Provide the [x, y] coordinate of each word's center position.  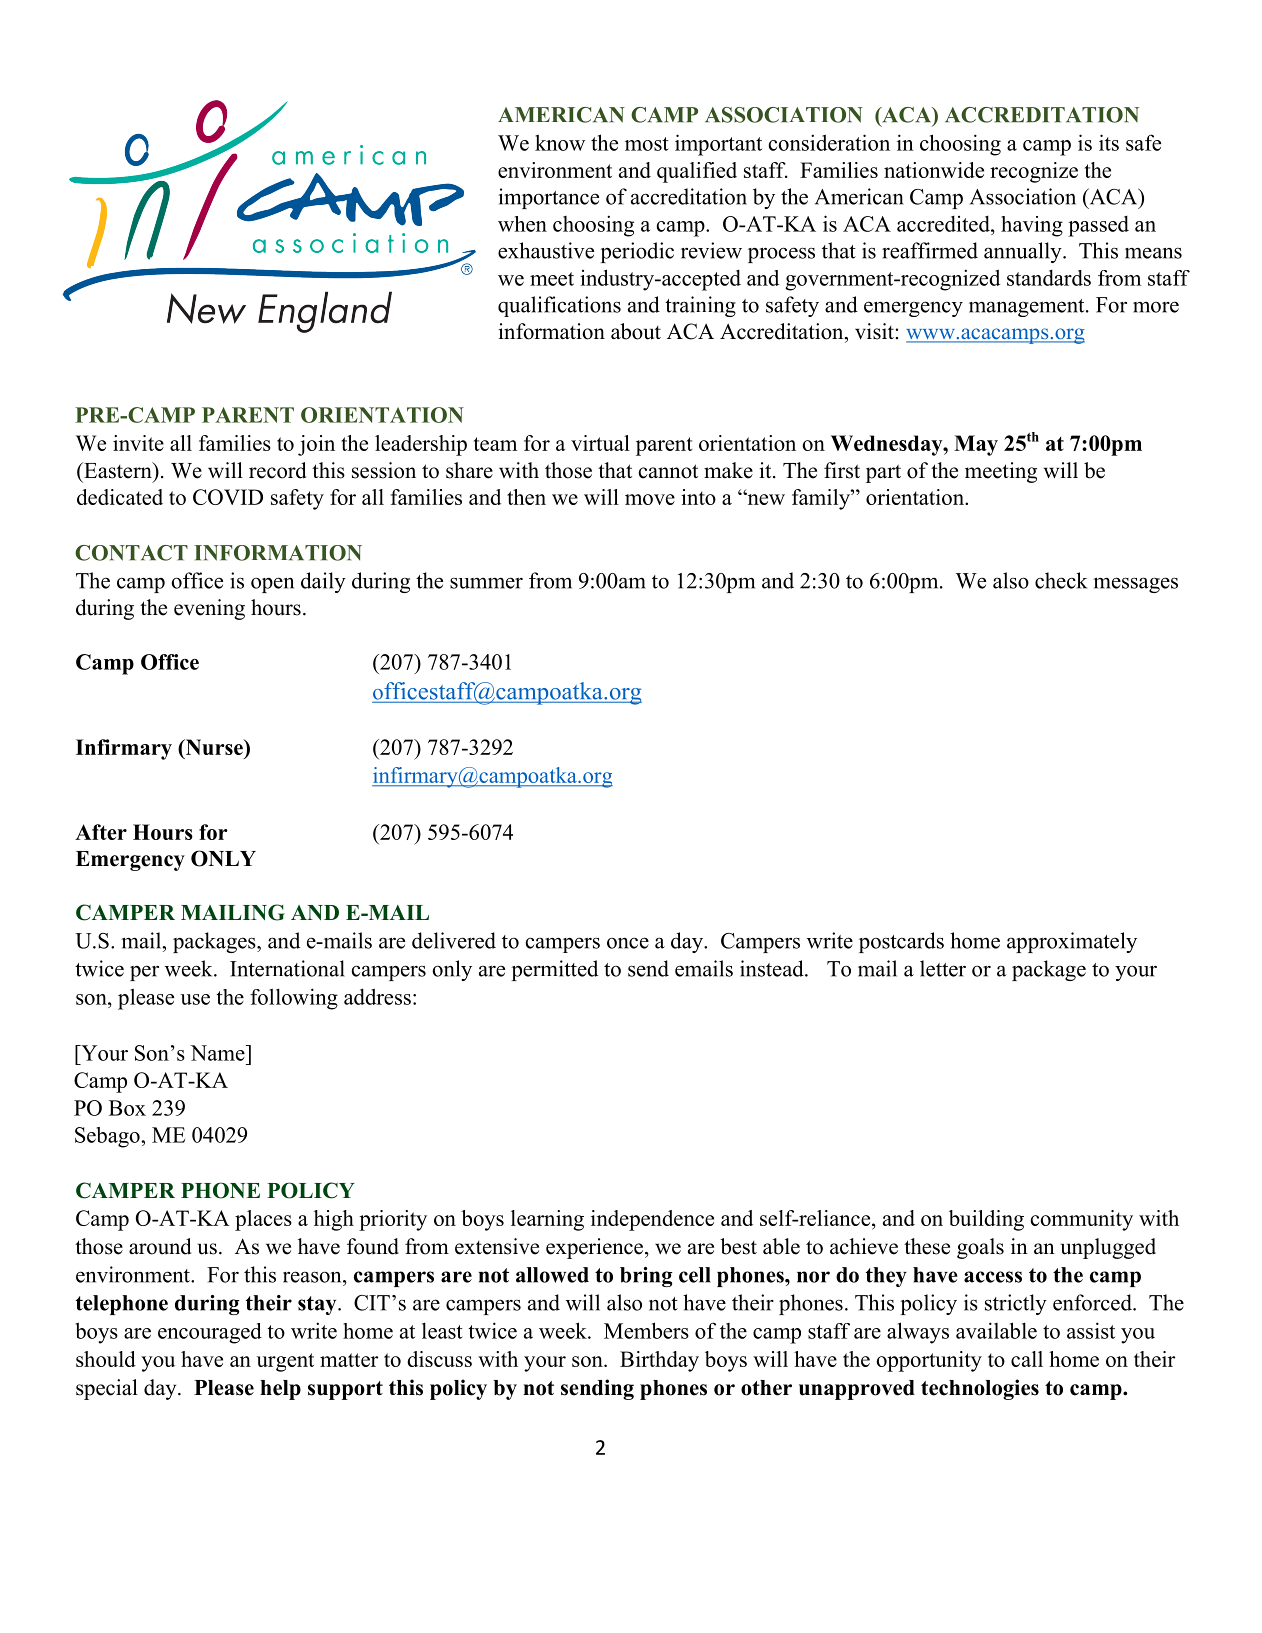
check [1061, 580]
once [628, 943]
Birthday [659, 1361]
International [287, 968]
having [1032, 226]
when [522, 224]
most [647, 144]
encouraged [210, 1333]
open [272, 585]
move [650, 499]
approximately [1072, 942]
